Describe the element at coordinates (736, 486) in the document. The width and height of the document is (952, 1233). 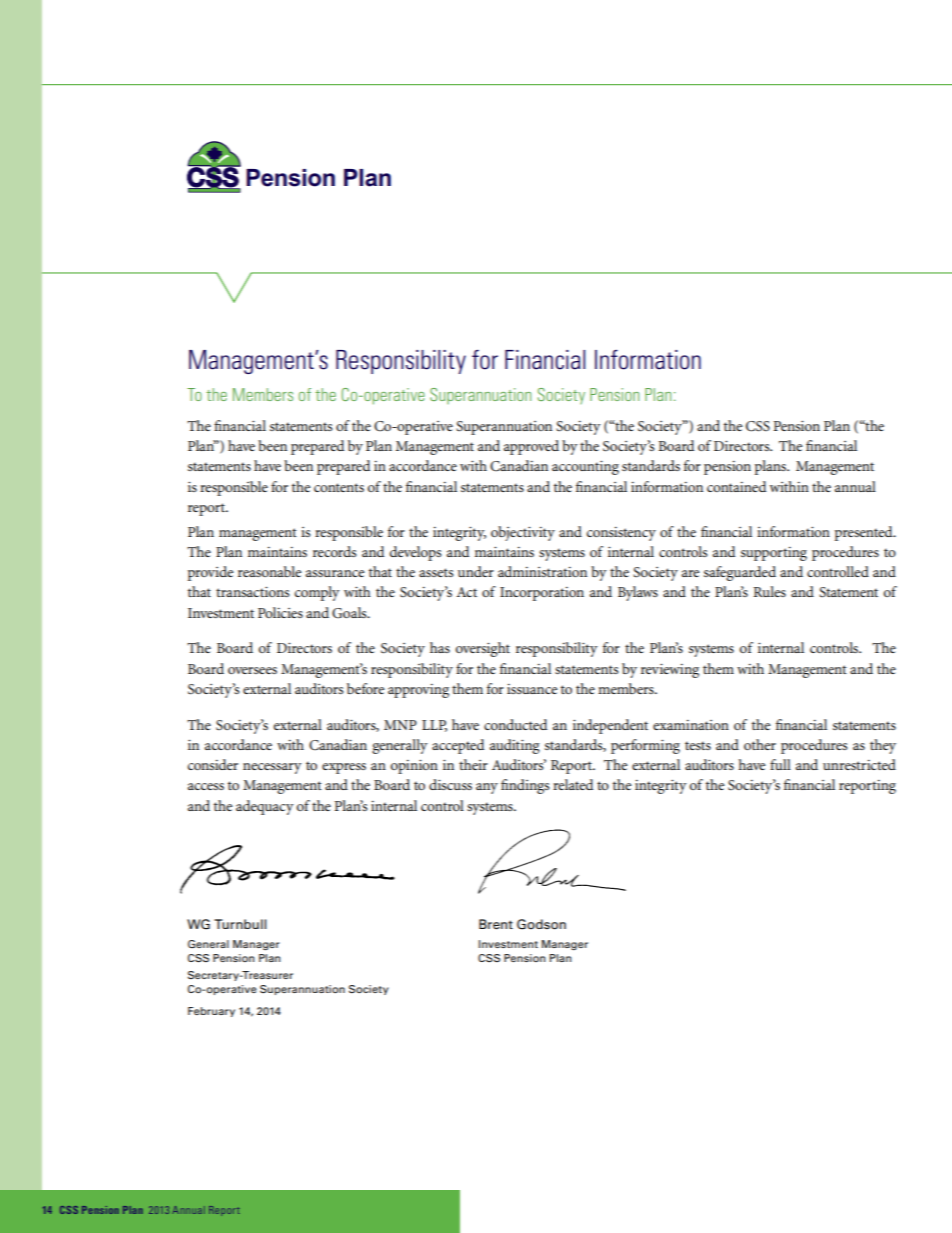
I see `contained` at that location.
